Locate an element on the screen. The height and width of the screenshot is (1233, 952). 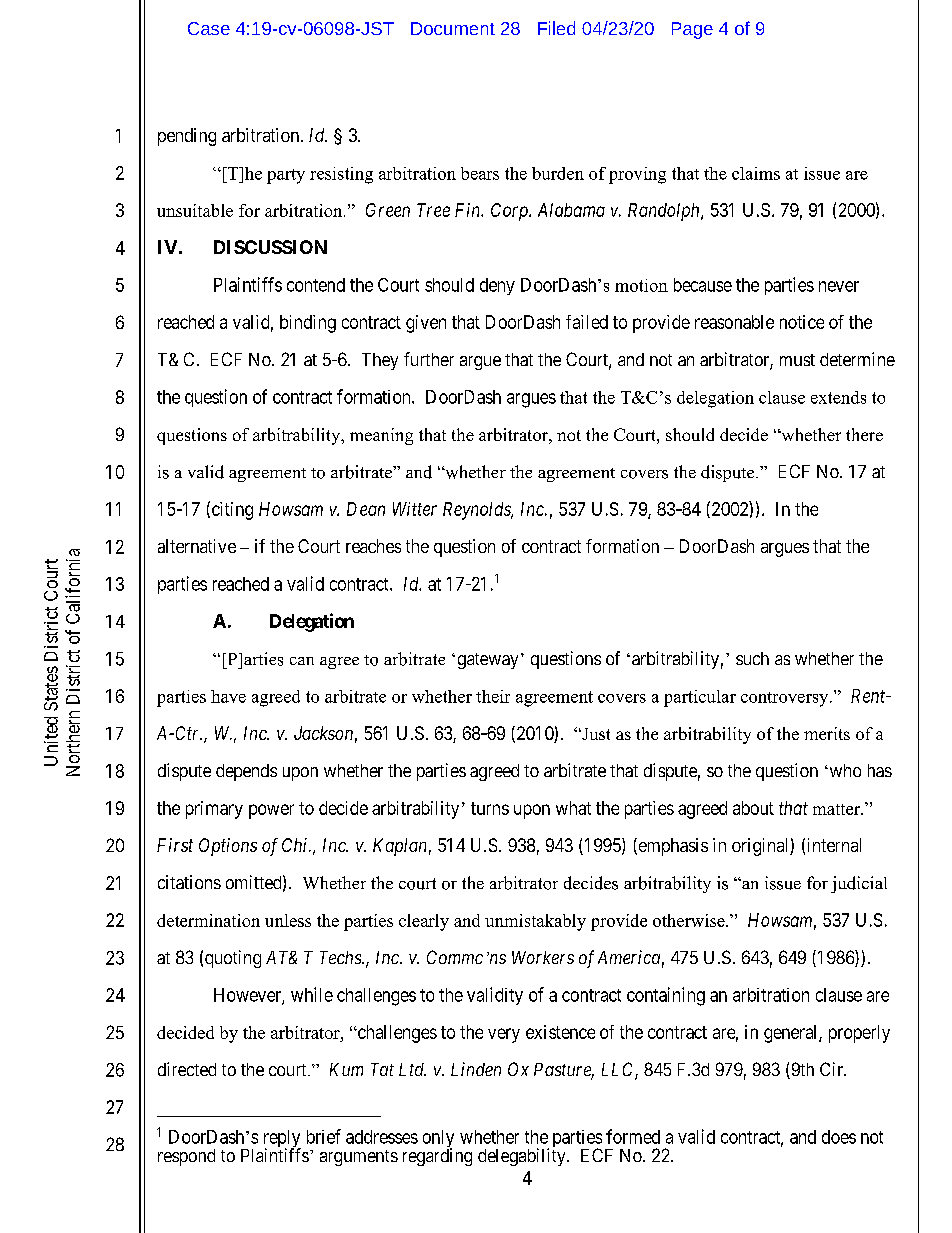
Page is located at coordinates (692, 30).
